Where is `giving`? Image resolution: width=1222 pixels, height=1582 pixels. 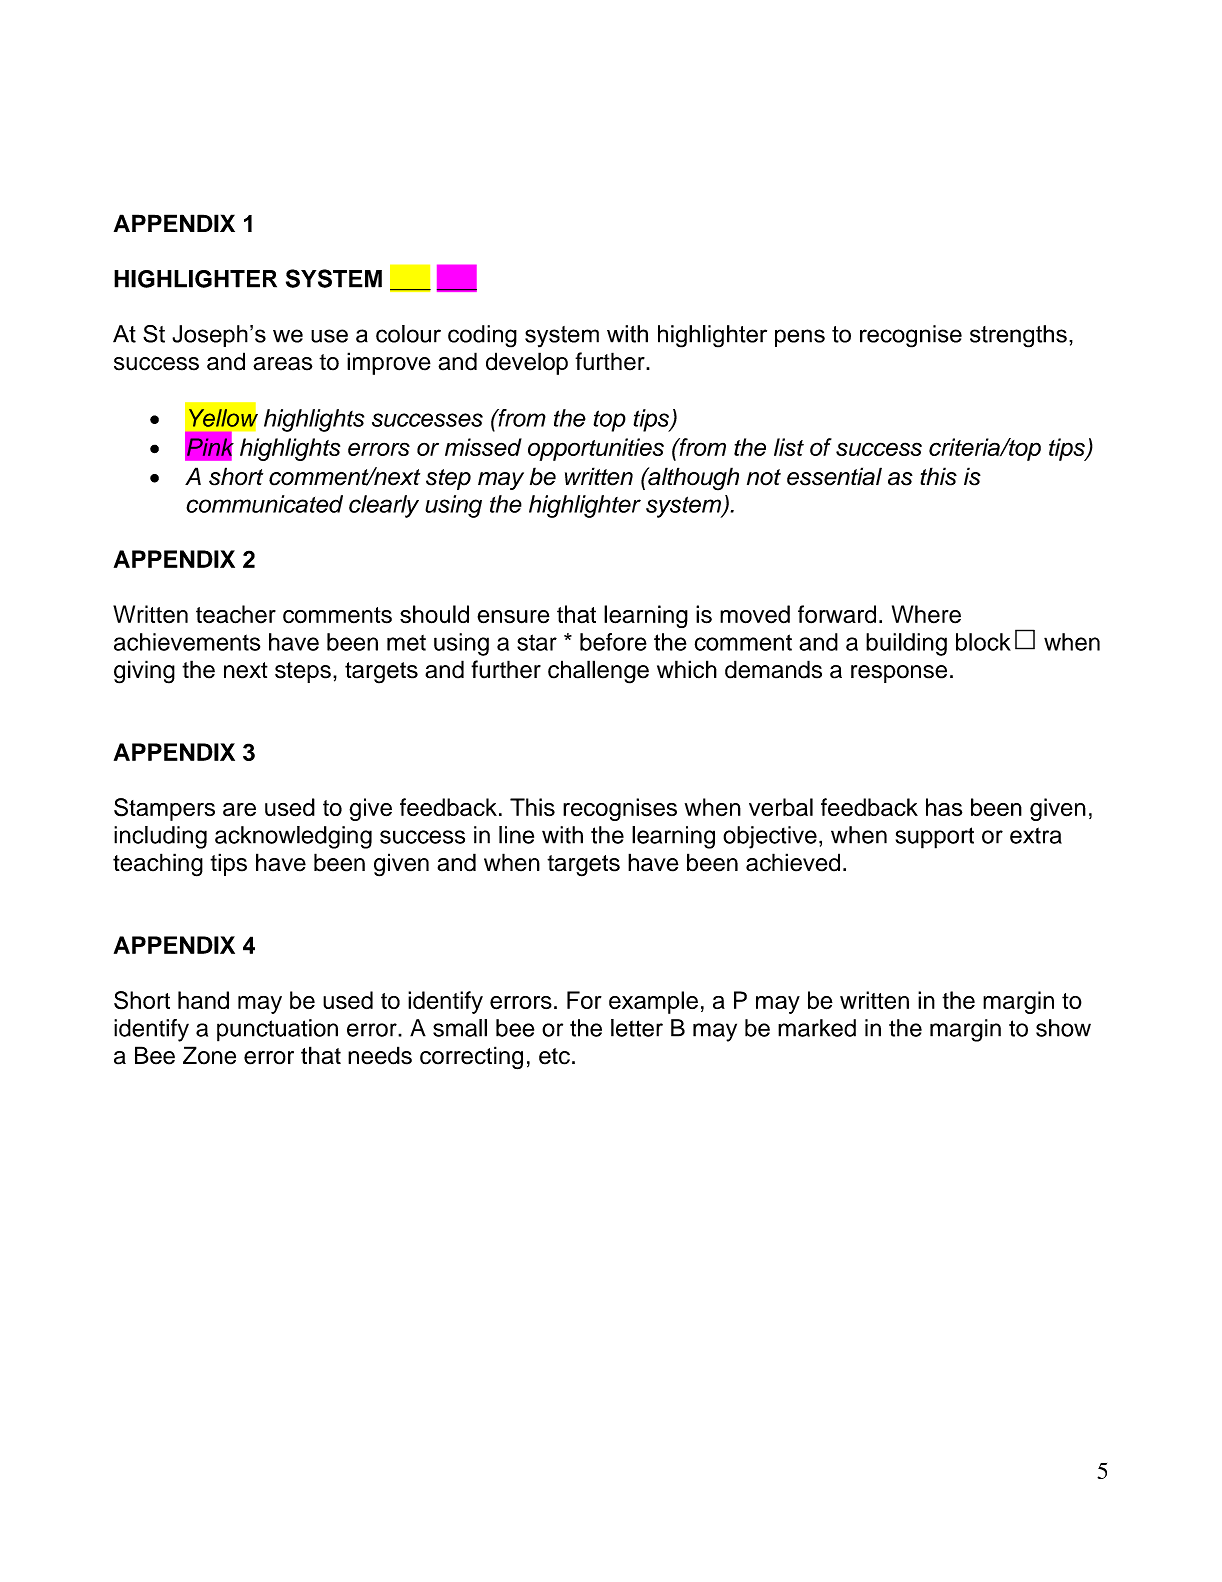
giving is located at coordinates (144, 672).
